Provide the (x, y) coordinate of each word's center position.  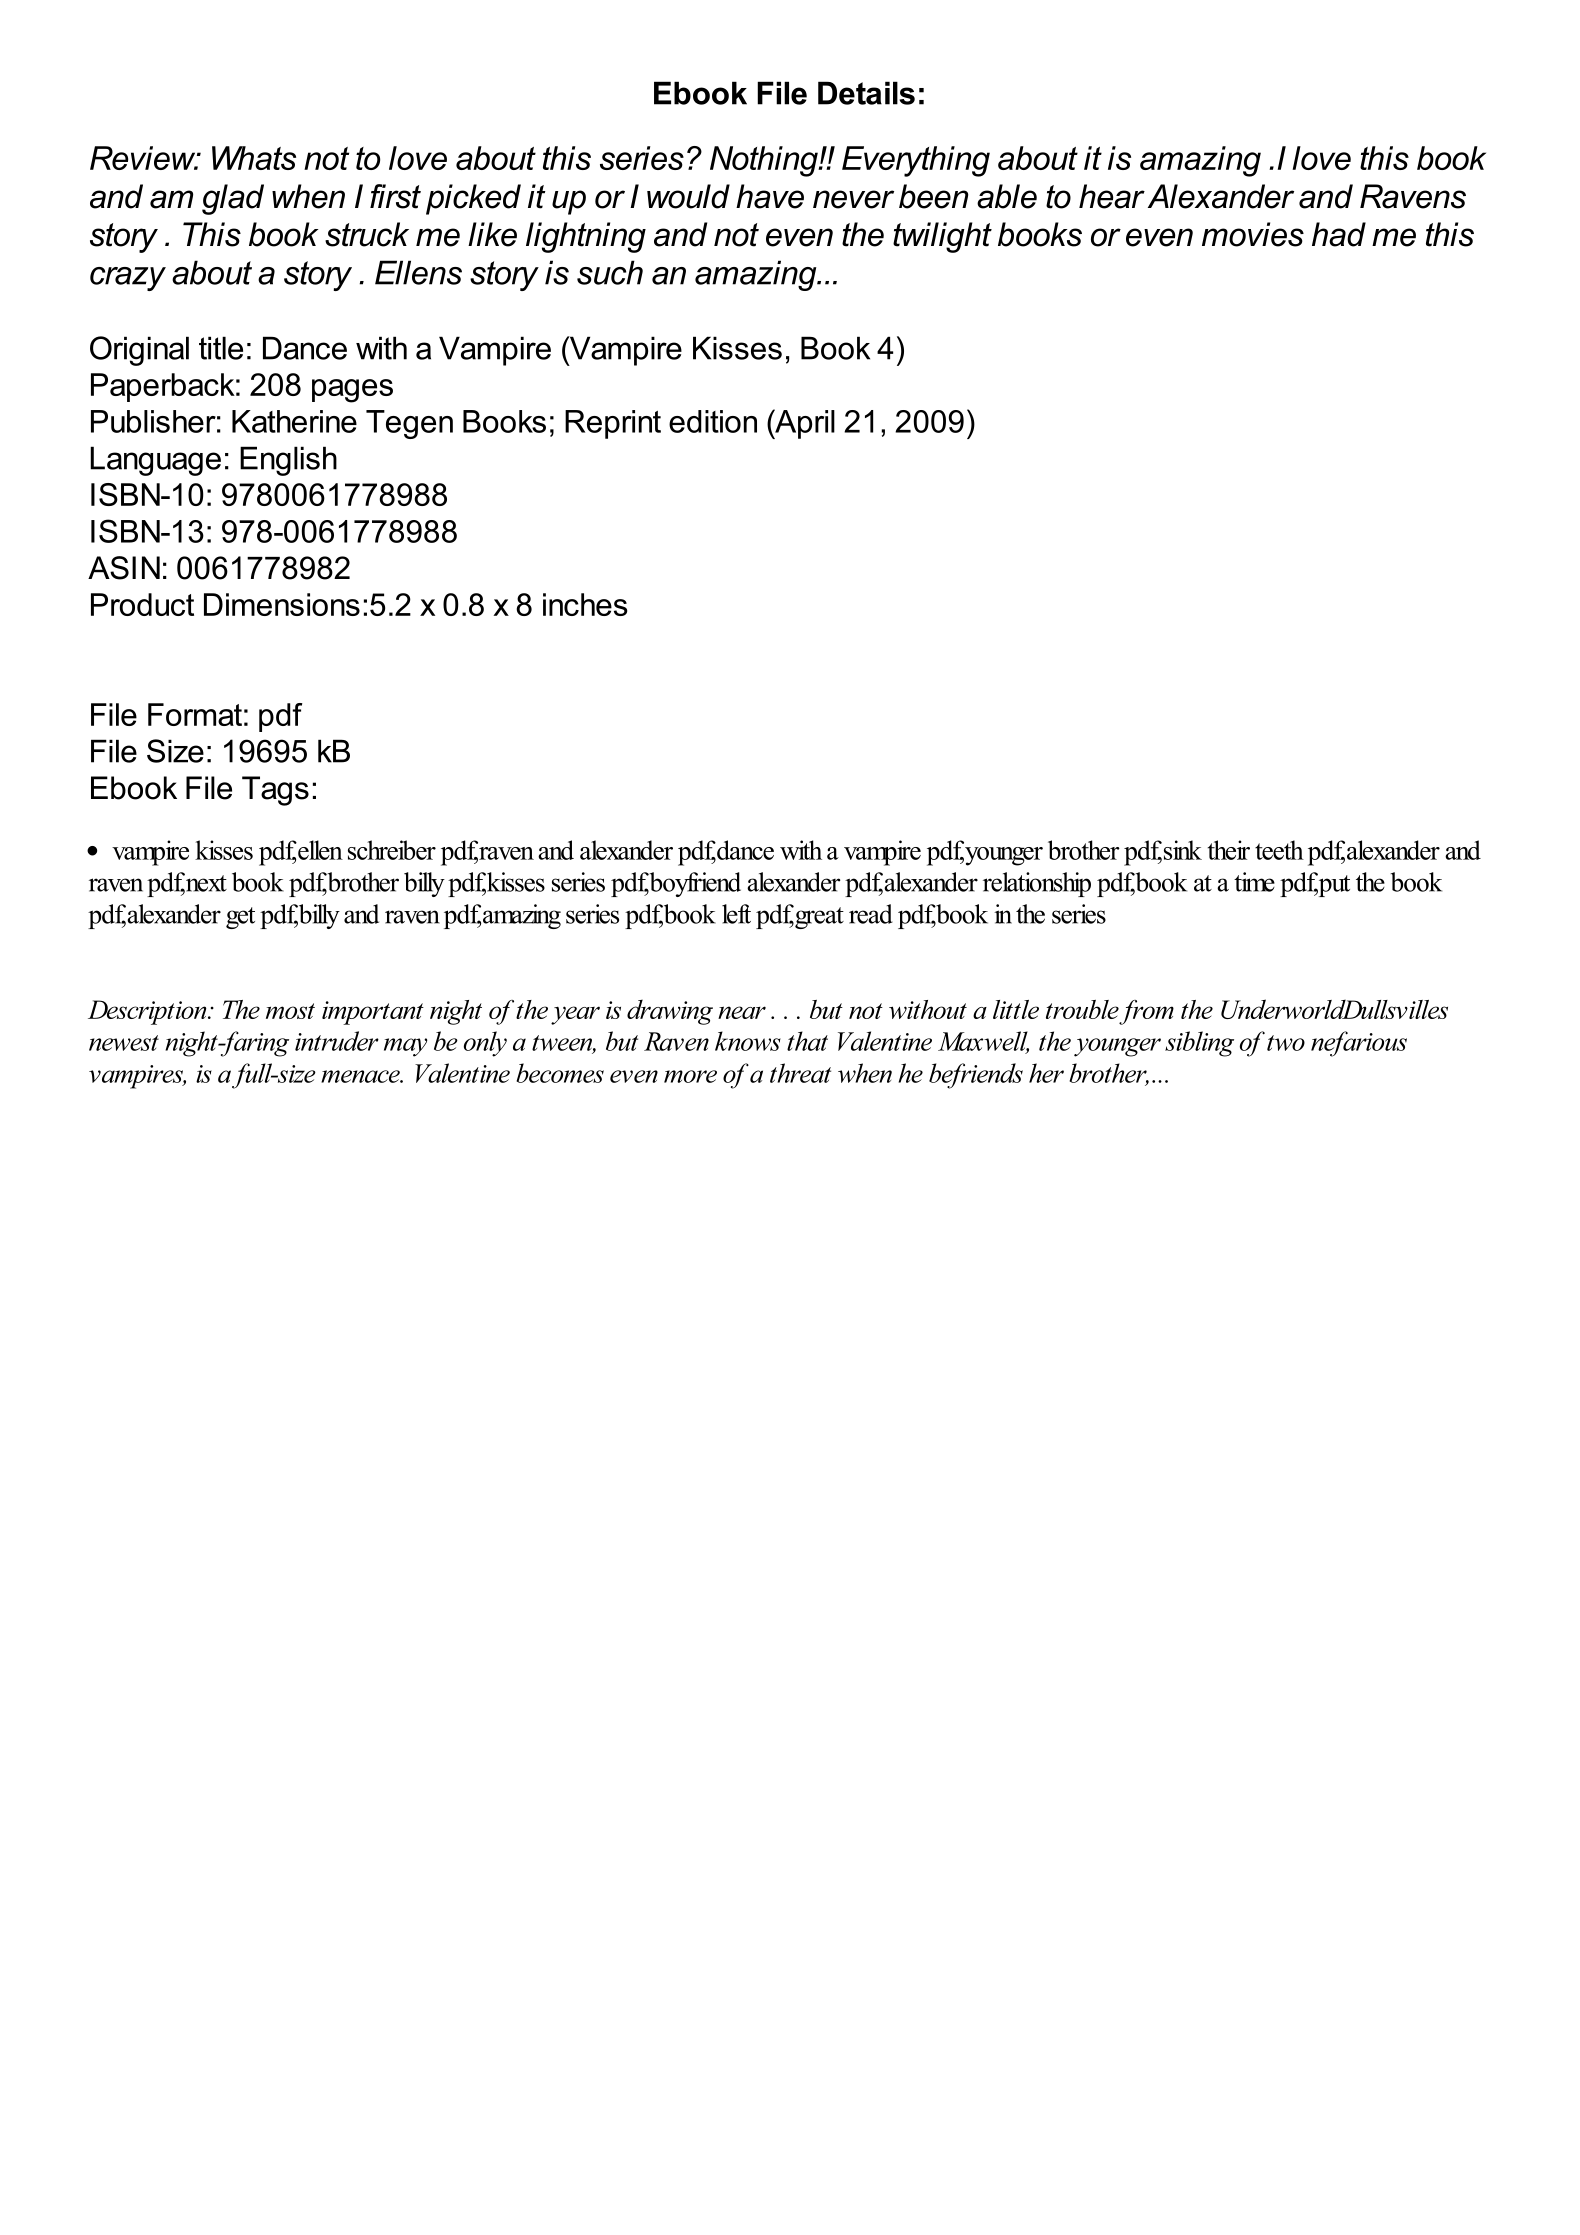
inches (585, 604)
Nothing (765, 161)
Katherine (294, 421)
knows (748, 1041)
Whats (254, 158)
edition (713, 421)
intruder (337, 1041)
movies (1253, 234)
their (1229, 850)
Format (195, 714)
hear (1112, 196)
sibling (1199, 1044)
